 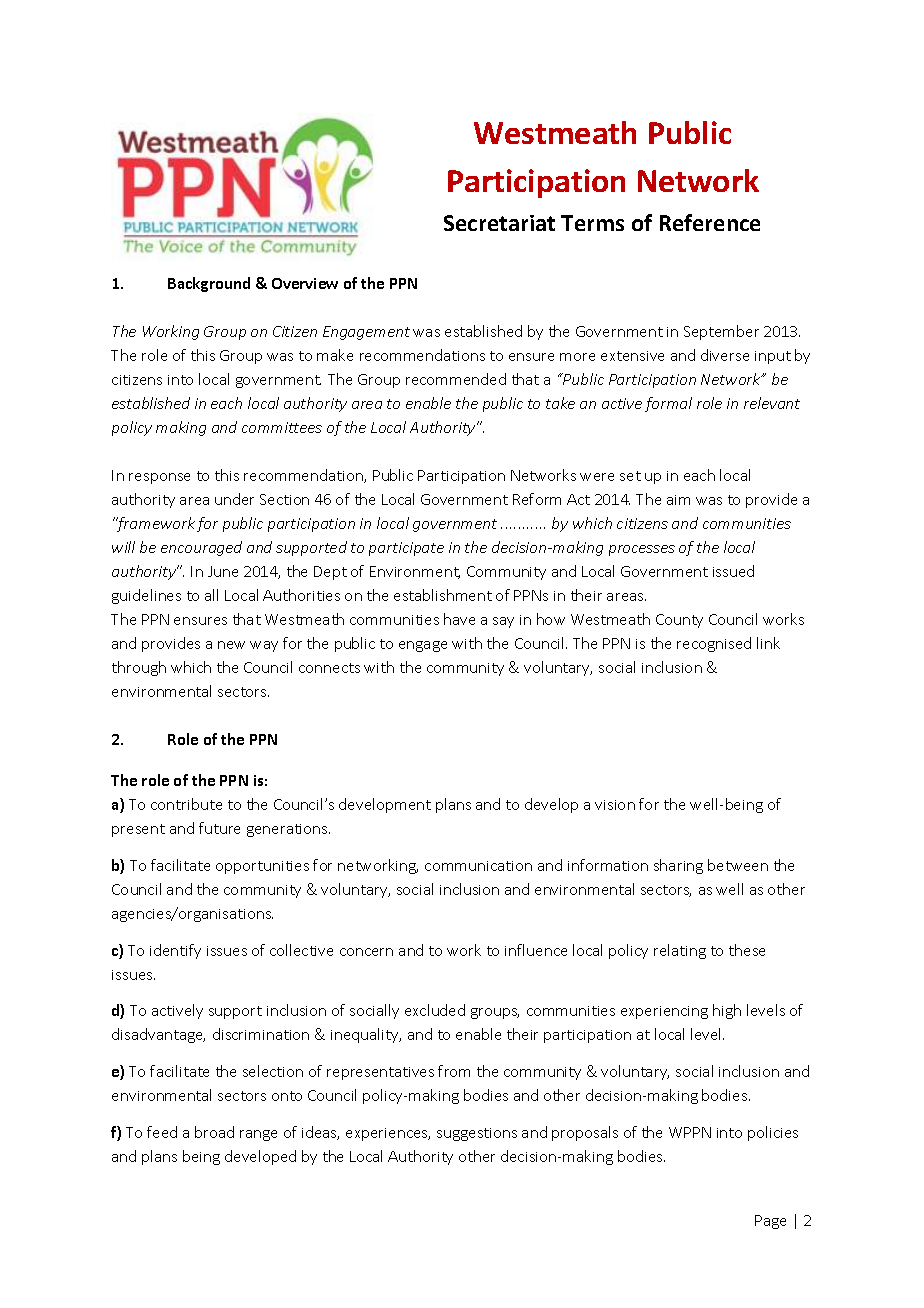 I want to click on suggestions, so click(x=477, y=1134).
